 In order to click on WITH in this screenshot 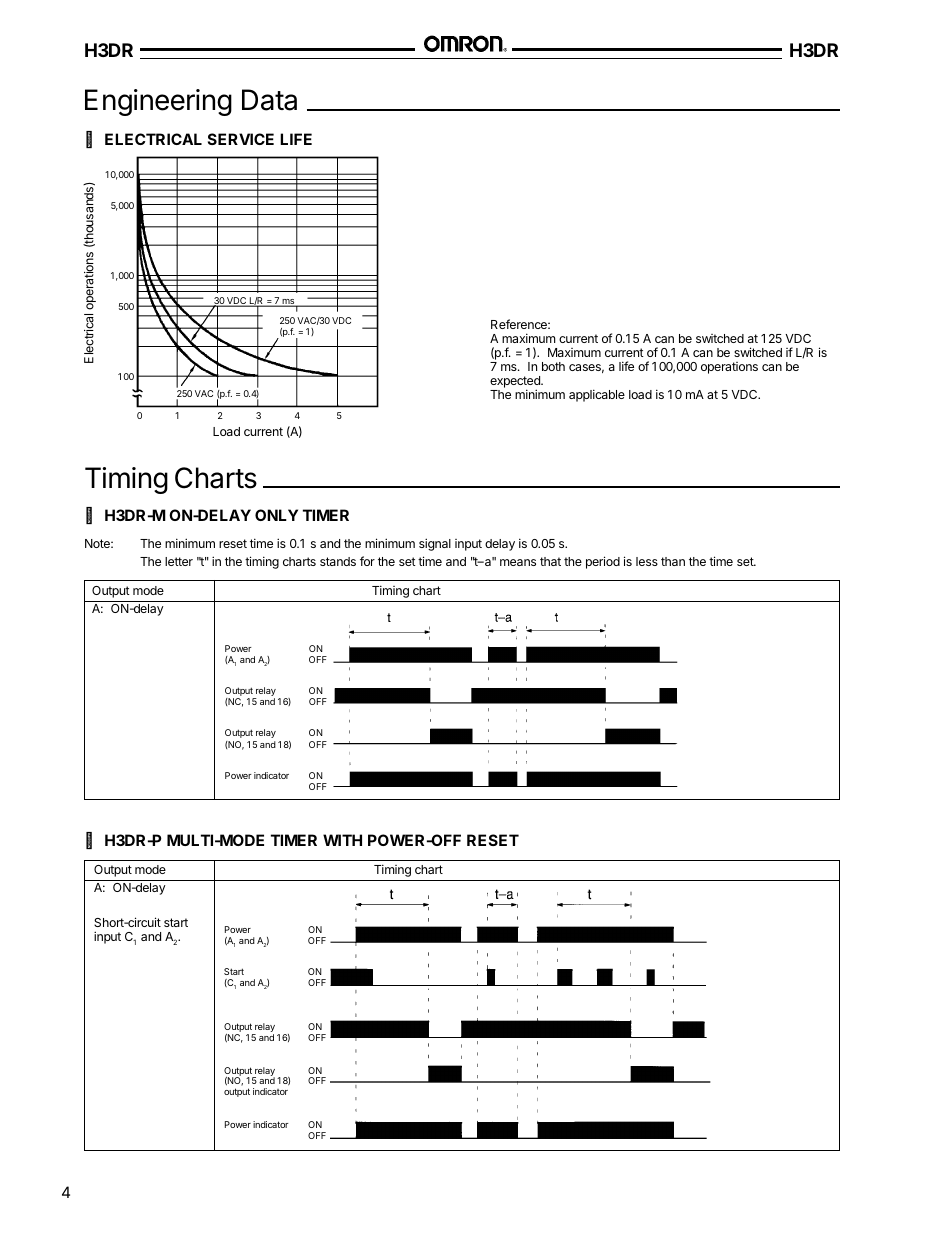, I will do `click(342, 840)`.
